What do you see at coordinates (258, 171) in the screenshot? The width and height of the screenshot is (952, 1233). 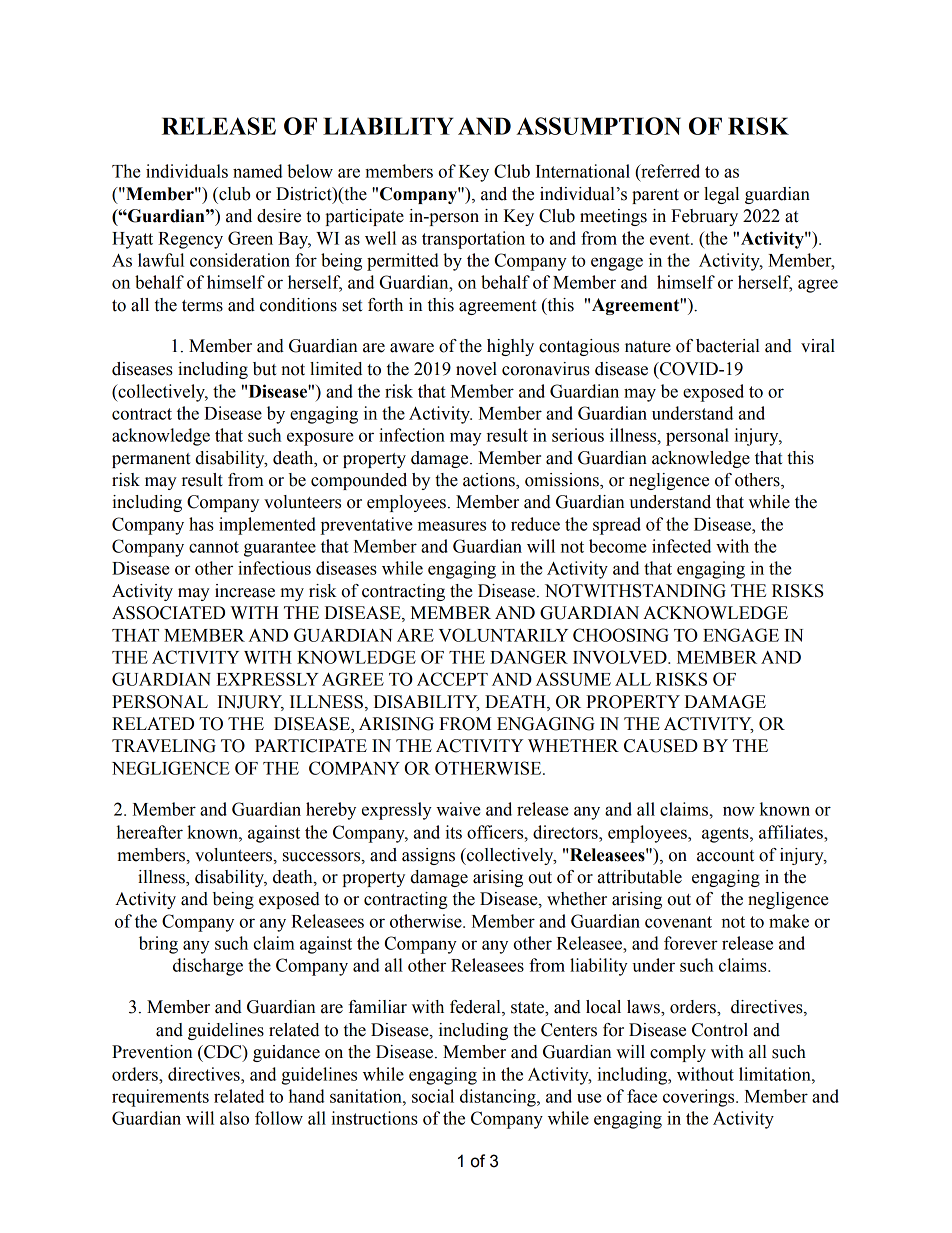 I see `named` at bounding box center [258, 171].
